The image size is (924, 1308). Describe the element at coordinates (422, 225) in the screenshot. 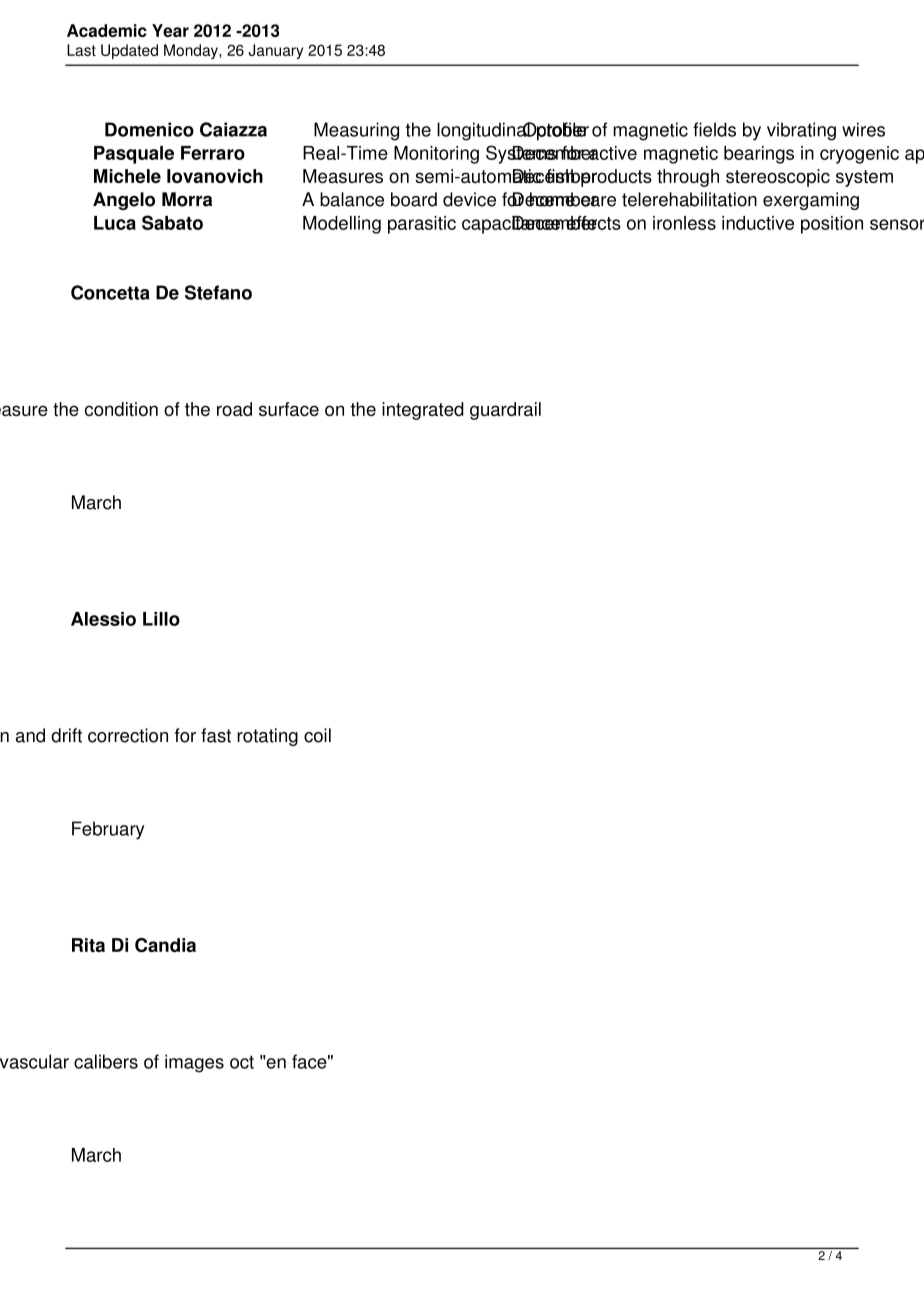

I see `parasitic` at that location.
